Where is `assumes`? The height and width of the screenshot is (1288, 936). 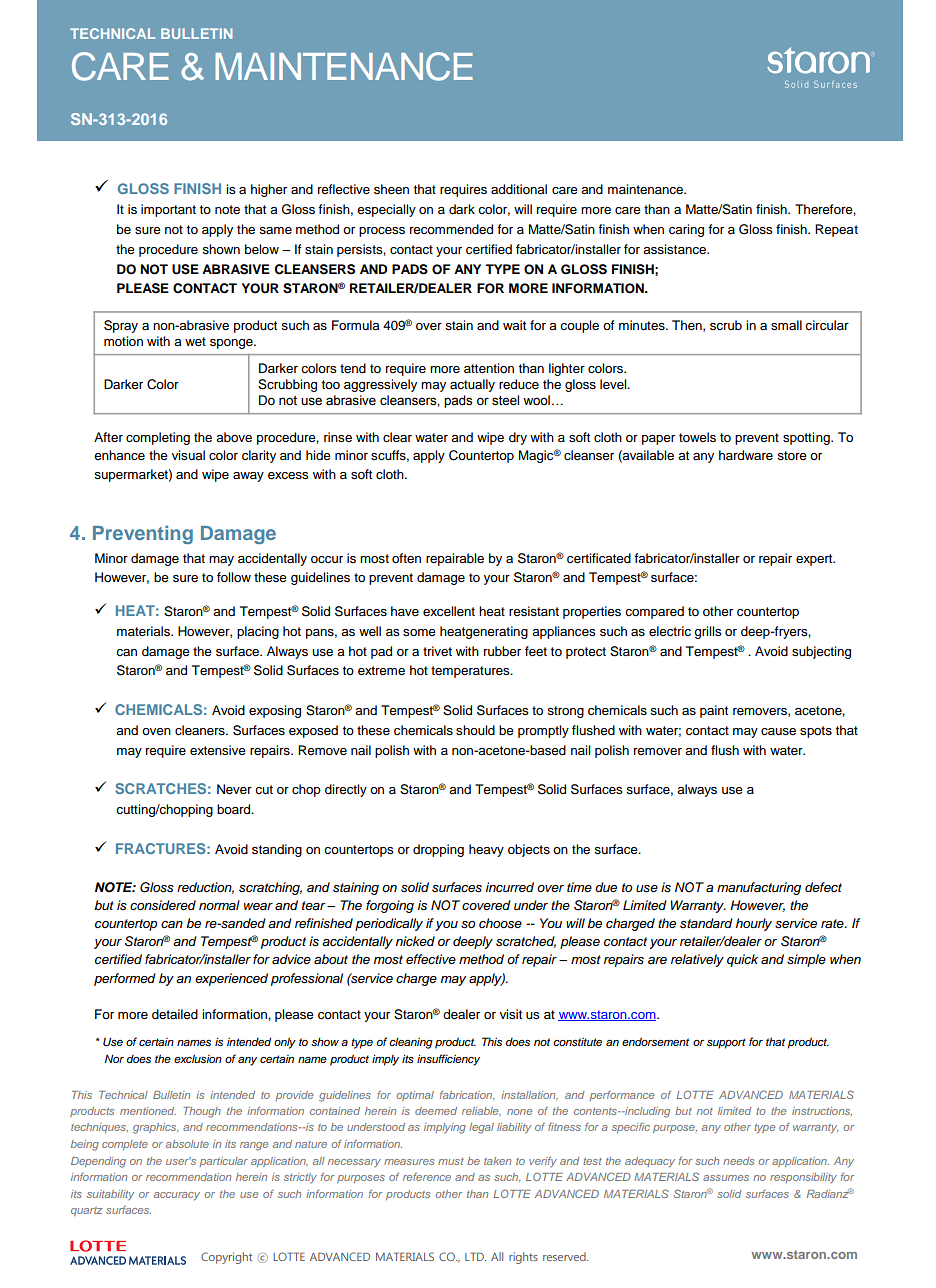
assumes is located at coordinates (726, 1178).
